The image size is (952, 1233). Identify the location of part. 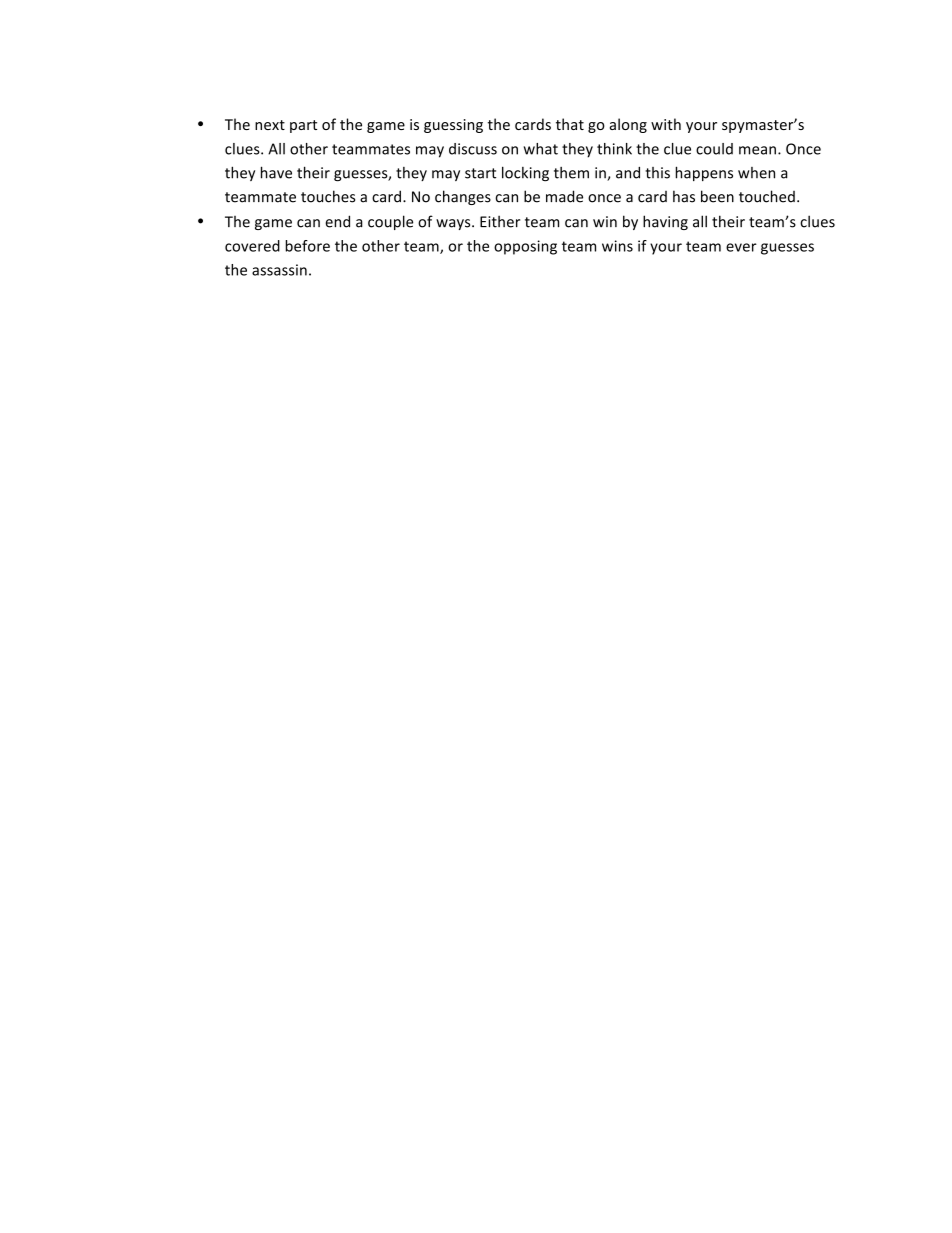
(303, 126).
